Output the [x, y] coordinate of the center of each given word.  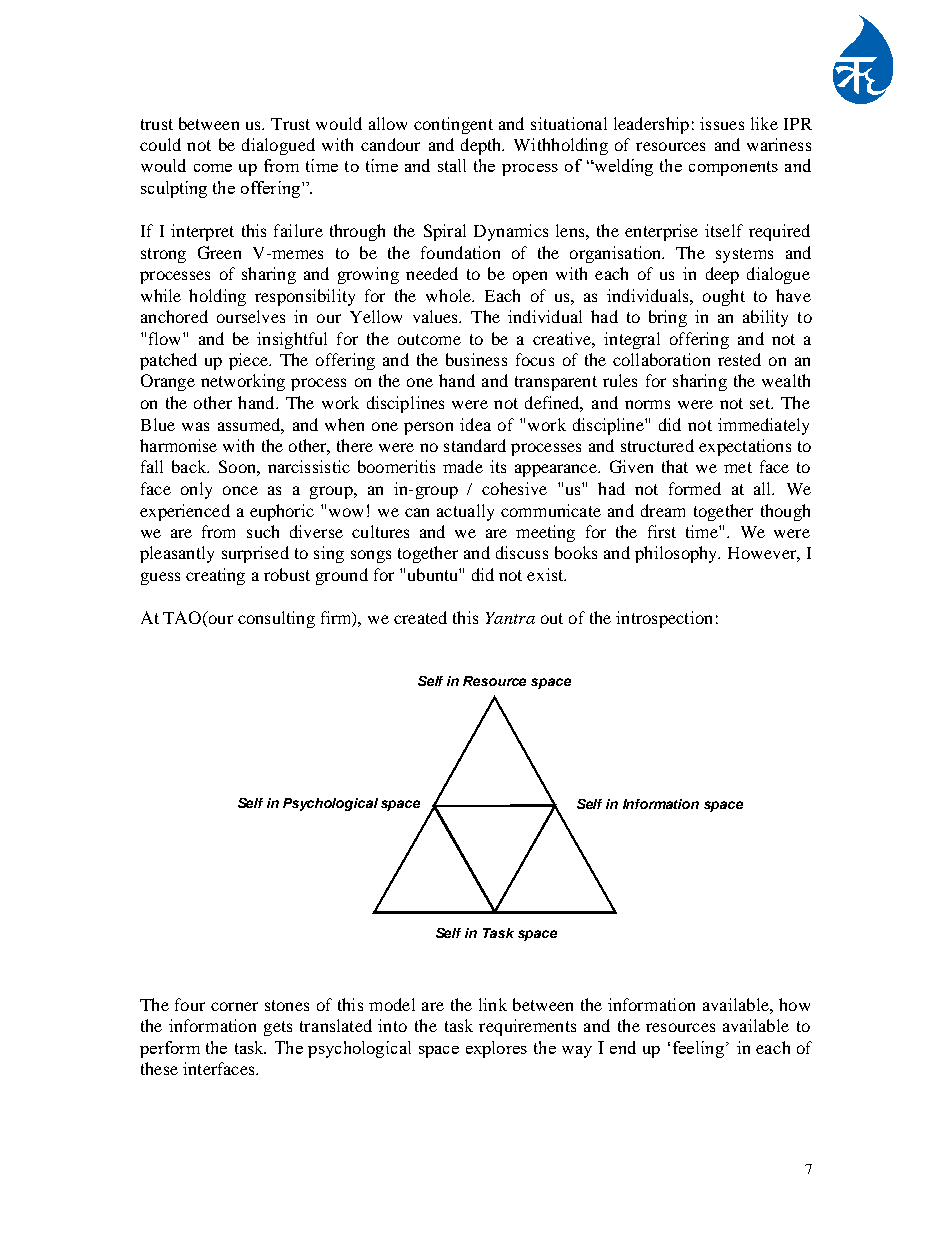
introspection [664, 619]
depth [482, 146]
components [733, 168]
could [160, 144]
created [420, 617]
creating [215, 576]
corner [234, 1006]
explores [496, 1049]
